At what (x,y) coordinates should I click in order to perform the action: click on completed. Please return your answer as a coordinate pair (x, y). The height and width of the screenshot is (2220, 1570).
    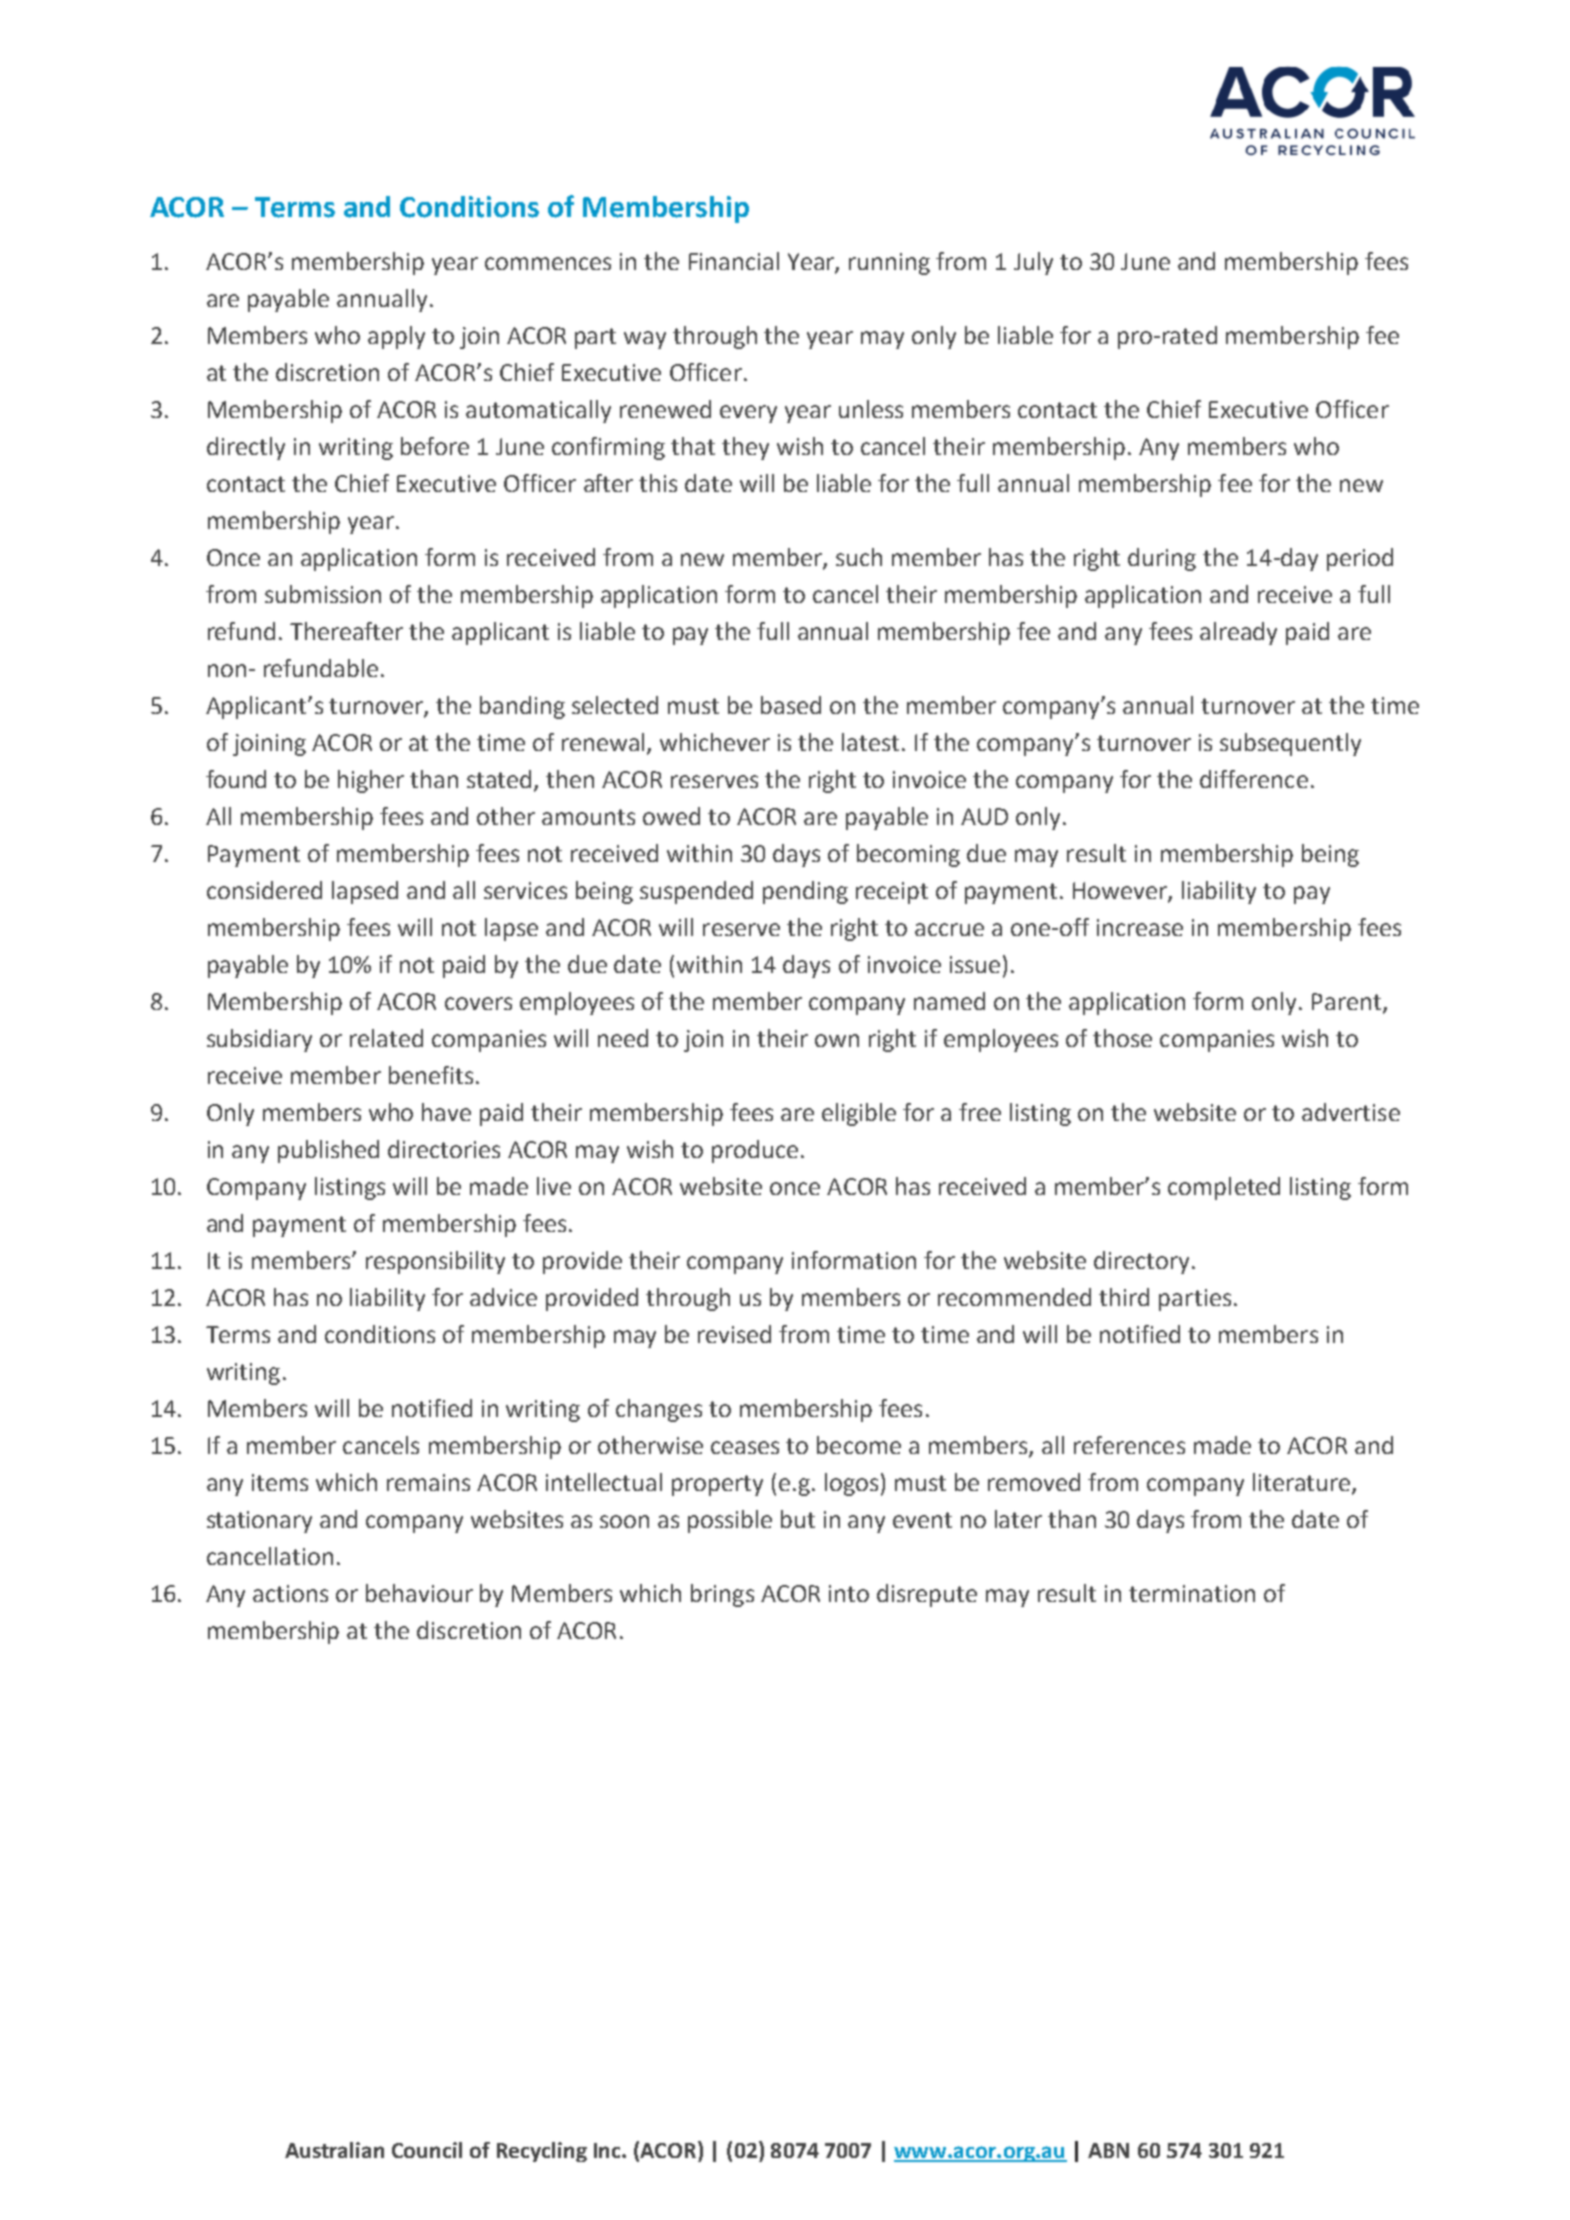
    Looking at the image, I should click on (1224, 1188).
